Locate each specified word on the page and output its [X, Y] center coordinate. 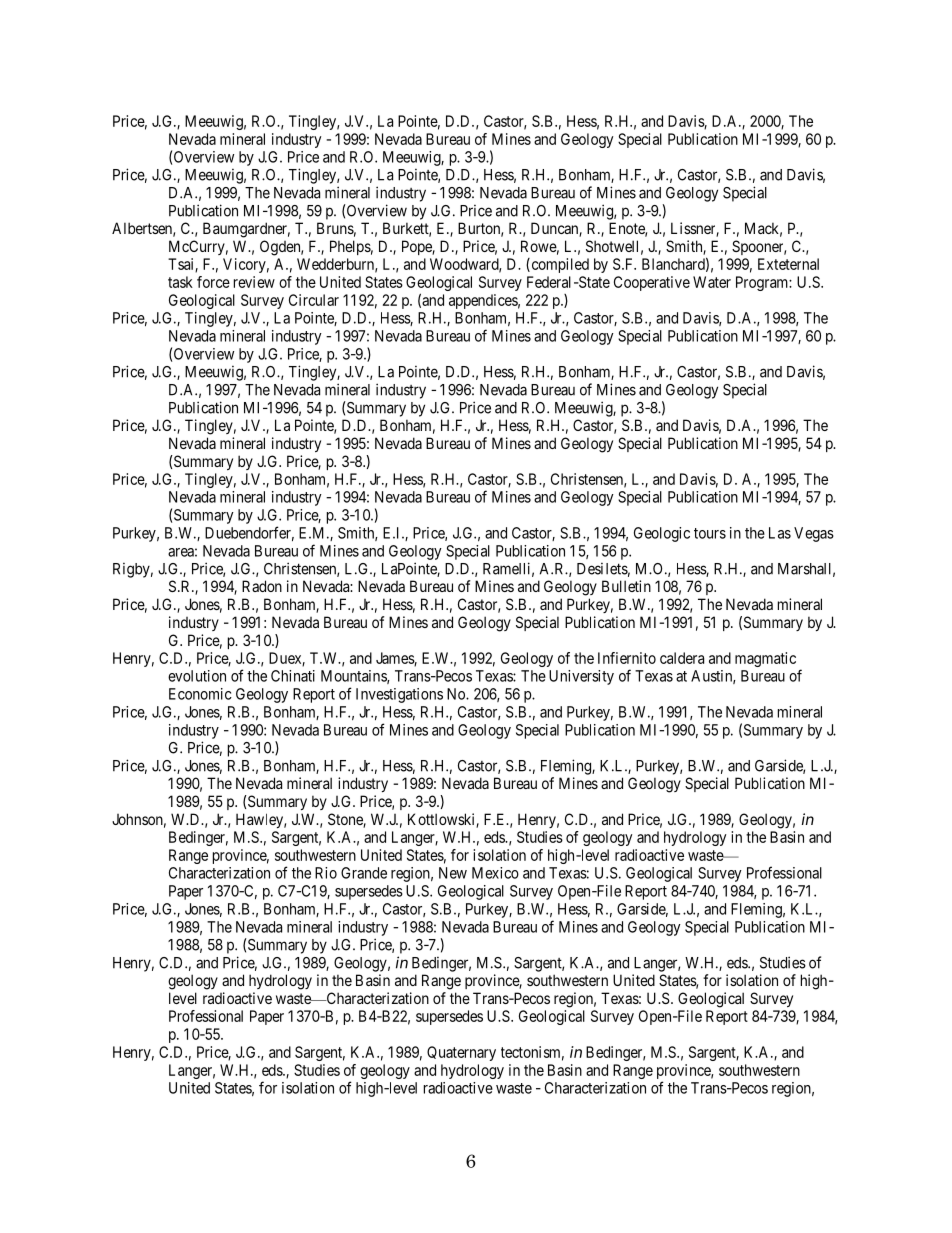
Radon [262, 586]
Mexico [495, 873]
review [254, 282]
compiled [559, 265]
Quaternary [461, 1053]
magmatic [765, 659]
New [453, 873]
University [581, 677]
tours [710, 533]
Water [712, 282]
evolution [197, 676]
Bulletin [626, 586]
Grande [364, 873]
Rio [326, 873]
